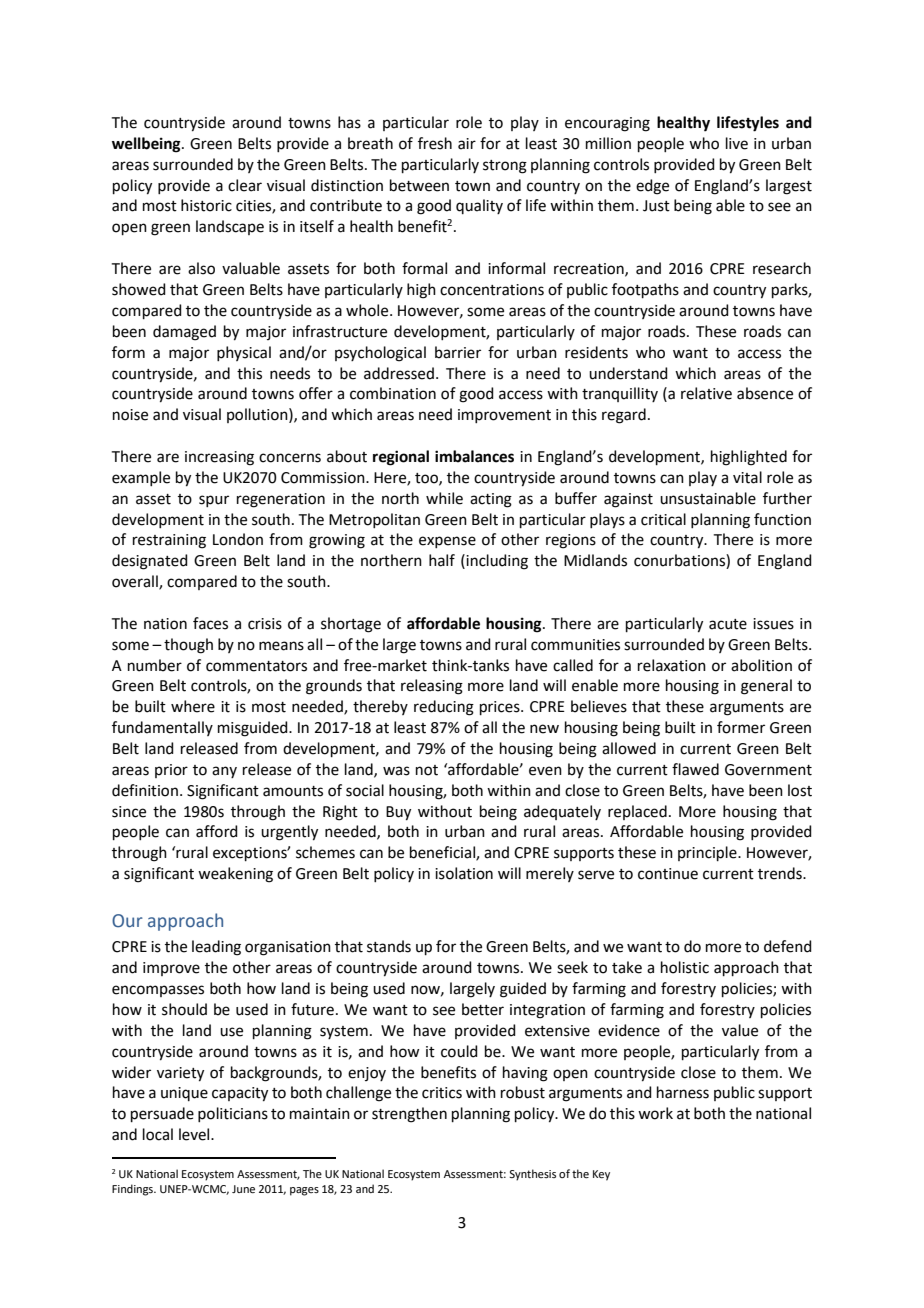  I want to click on though, so click(188, 646).
